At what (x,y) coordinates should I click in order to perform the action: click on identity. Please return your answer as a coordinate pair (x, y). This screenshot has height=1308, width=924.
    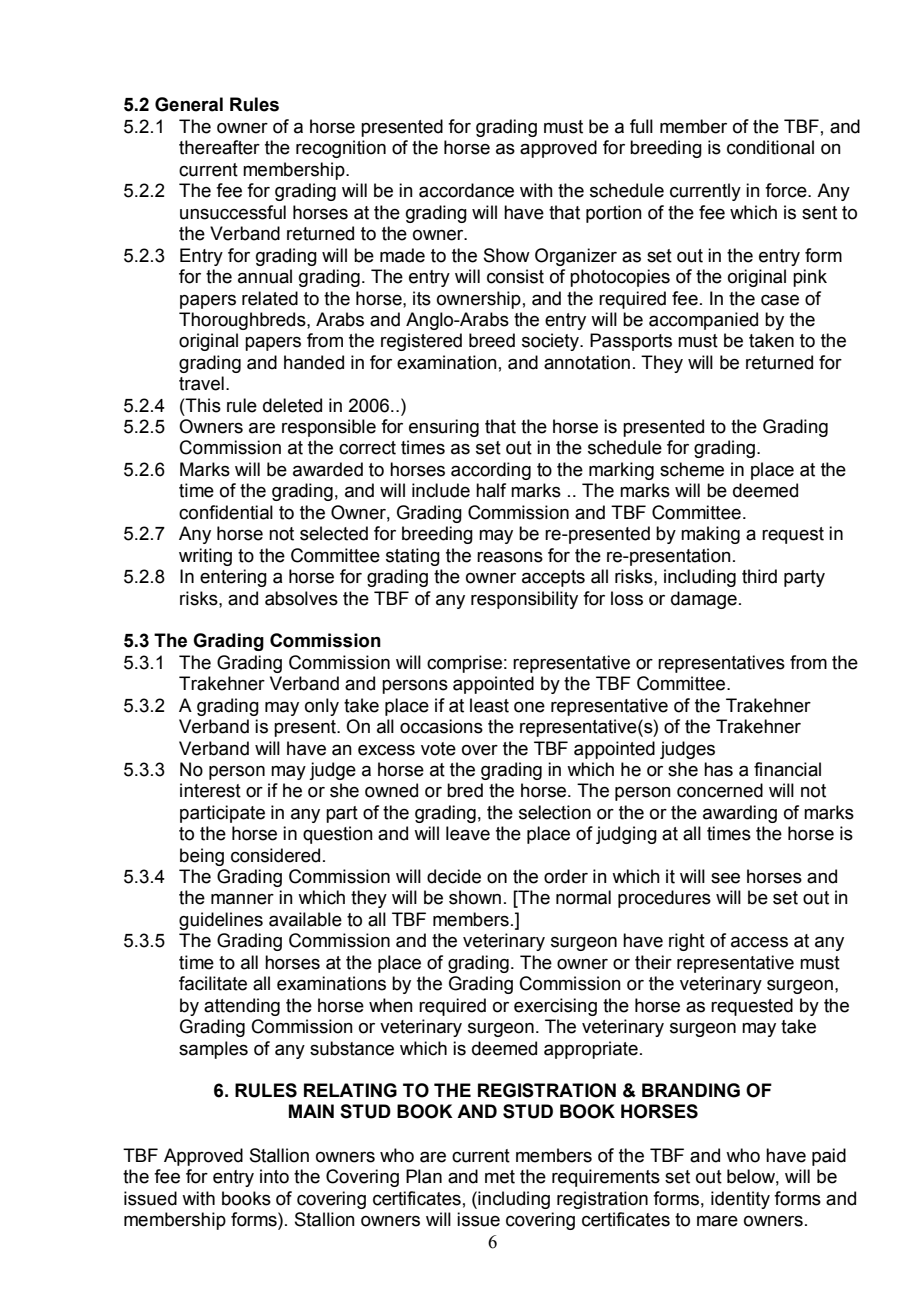
    Looking at the image, I should click on (740, 1200).
